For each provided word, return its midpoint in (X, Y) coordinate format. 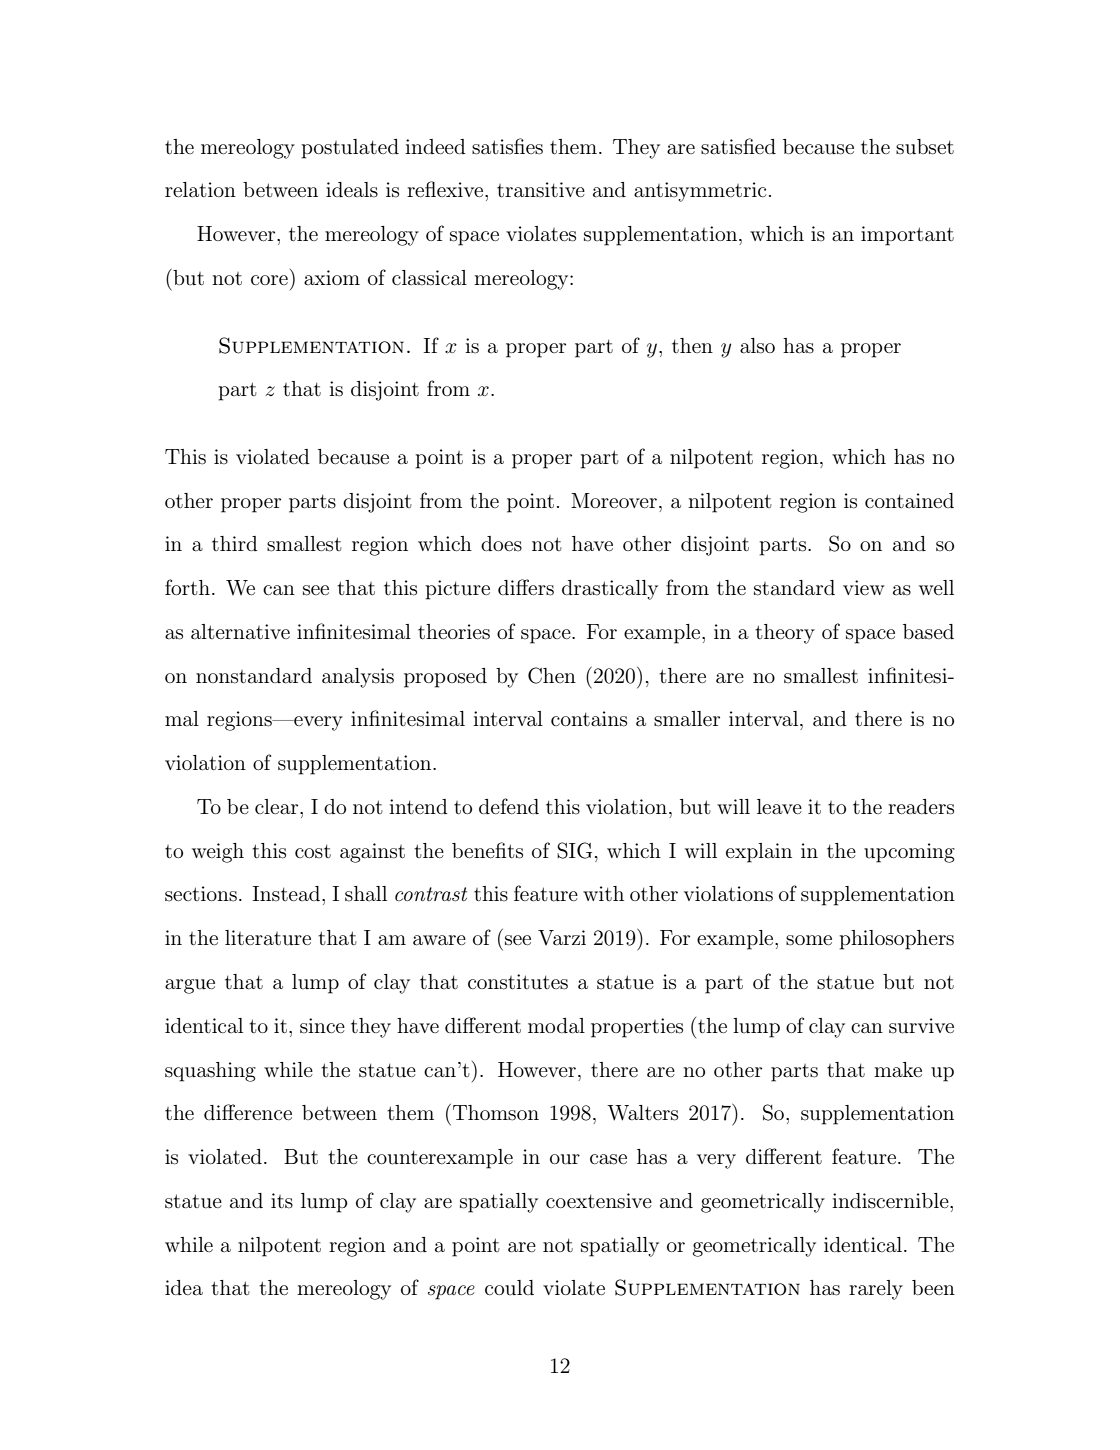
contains (589, 719)
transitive (541, 190)
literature (268, 938)
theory (785, 634)
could (509, 1288)
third (235, 543)
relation (200, 190)
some (809, 940)
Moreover (614, 500)
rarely (876, 1290)
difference (248, 1112)
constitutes (518, 982)
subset (925, 147)
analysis (358, 678)
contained (909, 500)
